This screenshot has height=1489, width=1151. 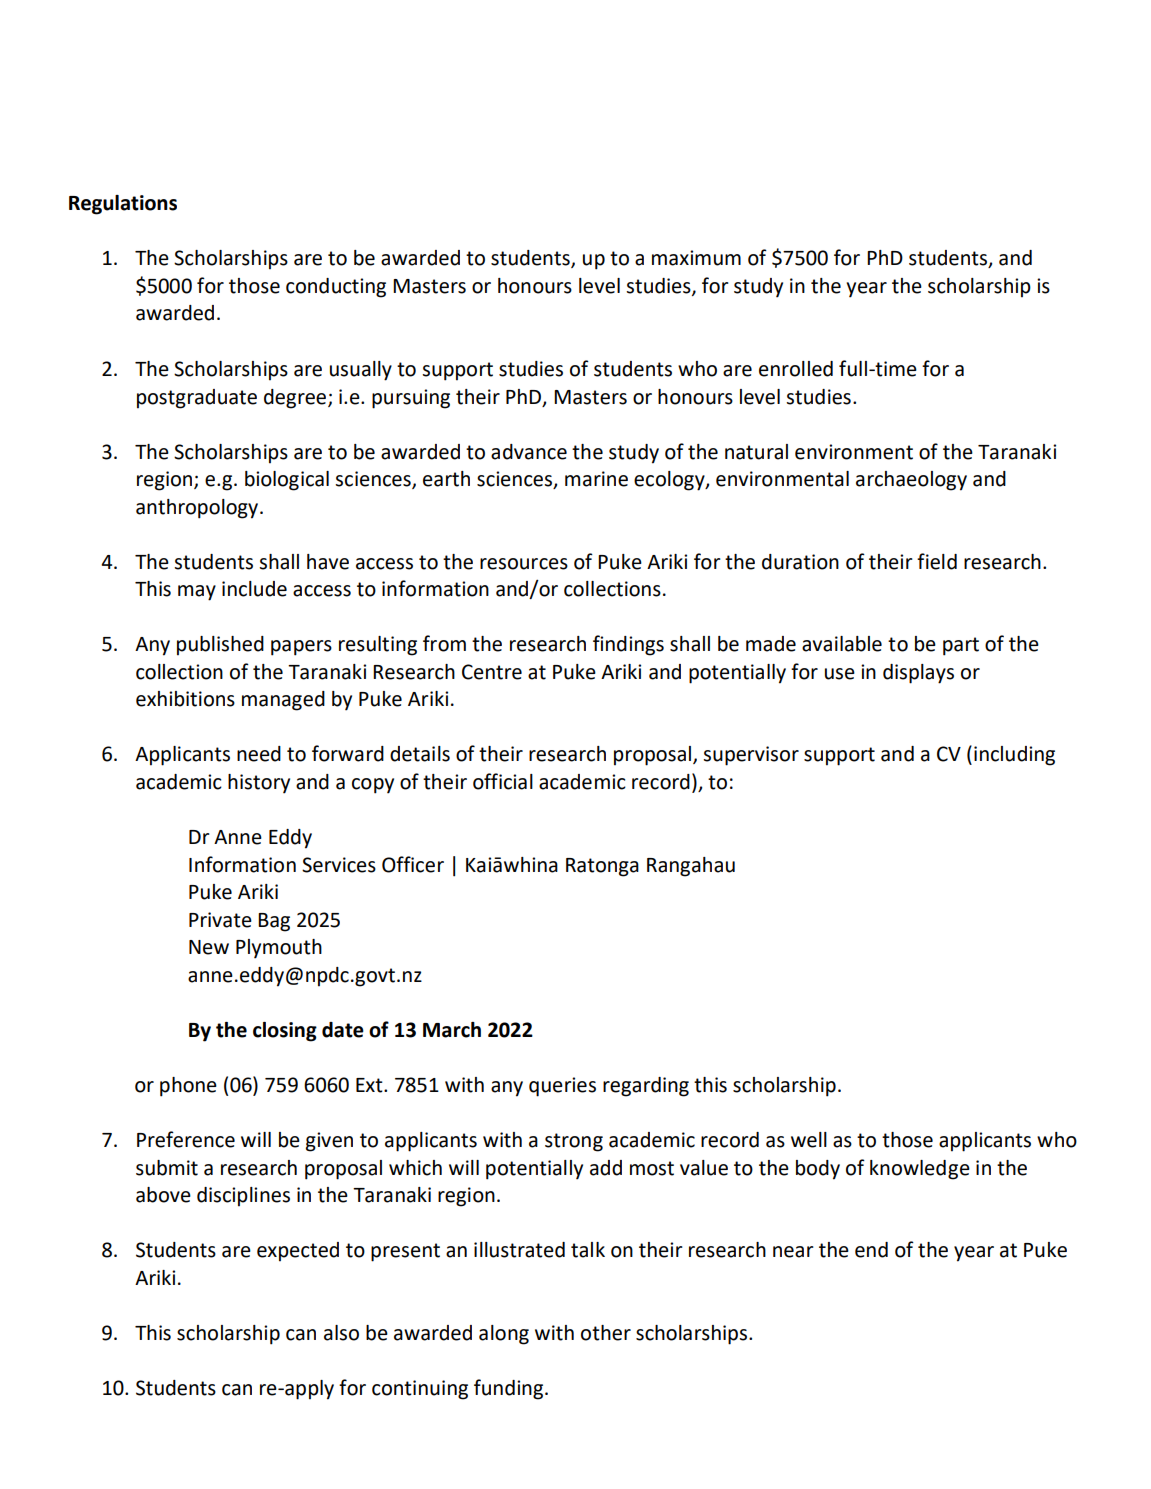 I want to click on other, so click(x=606, y=1333).
